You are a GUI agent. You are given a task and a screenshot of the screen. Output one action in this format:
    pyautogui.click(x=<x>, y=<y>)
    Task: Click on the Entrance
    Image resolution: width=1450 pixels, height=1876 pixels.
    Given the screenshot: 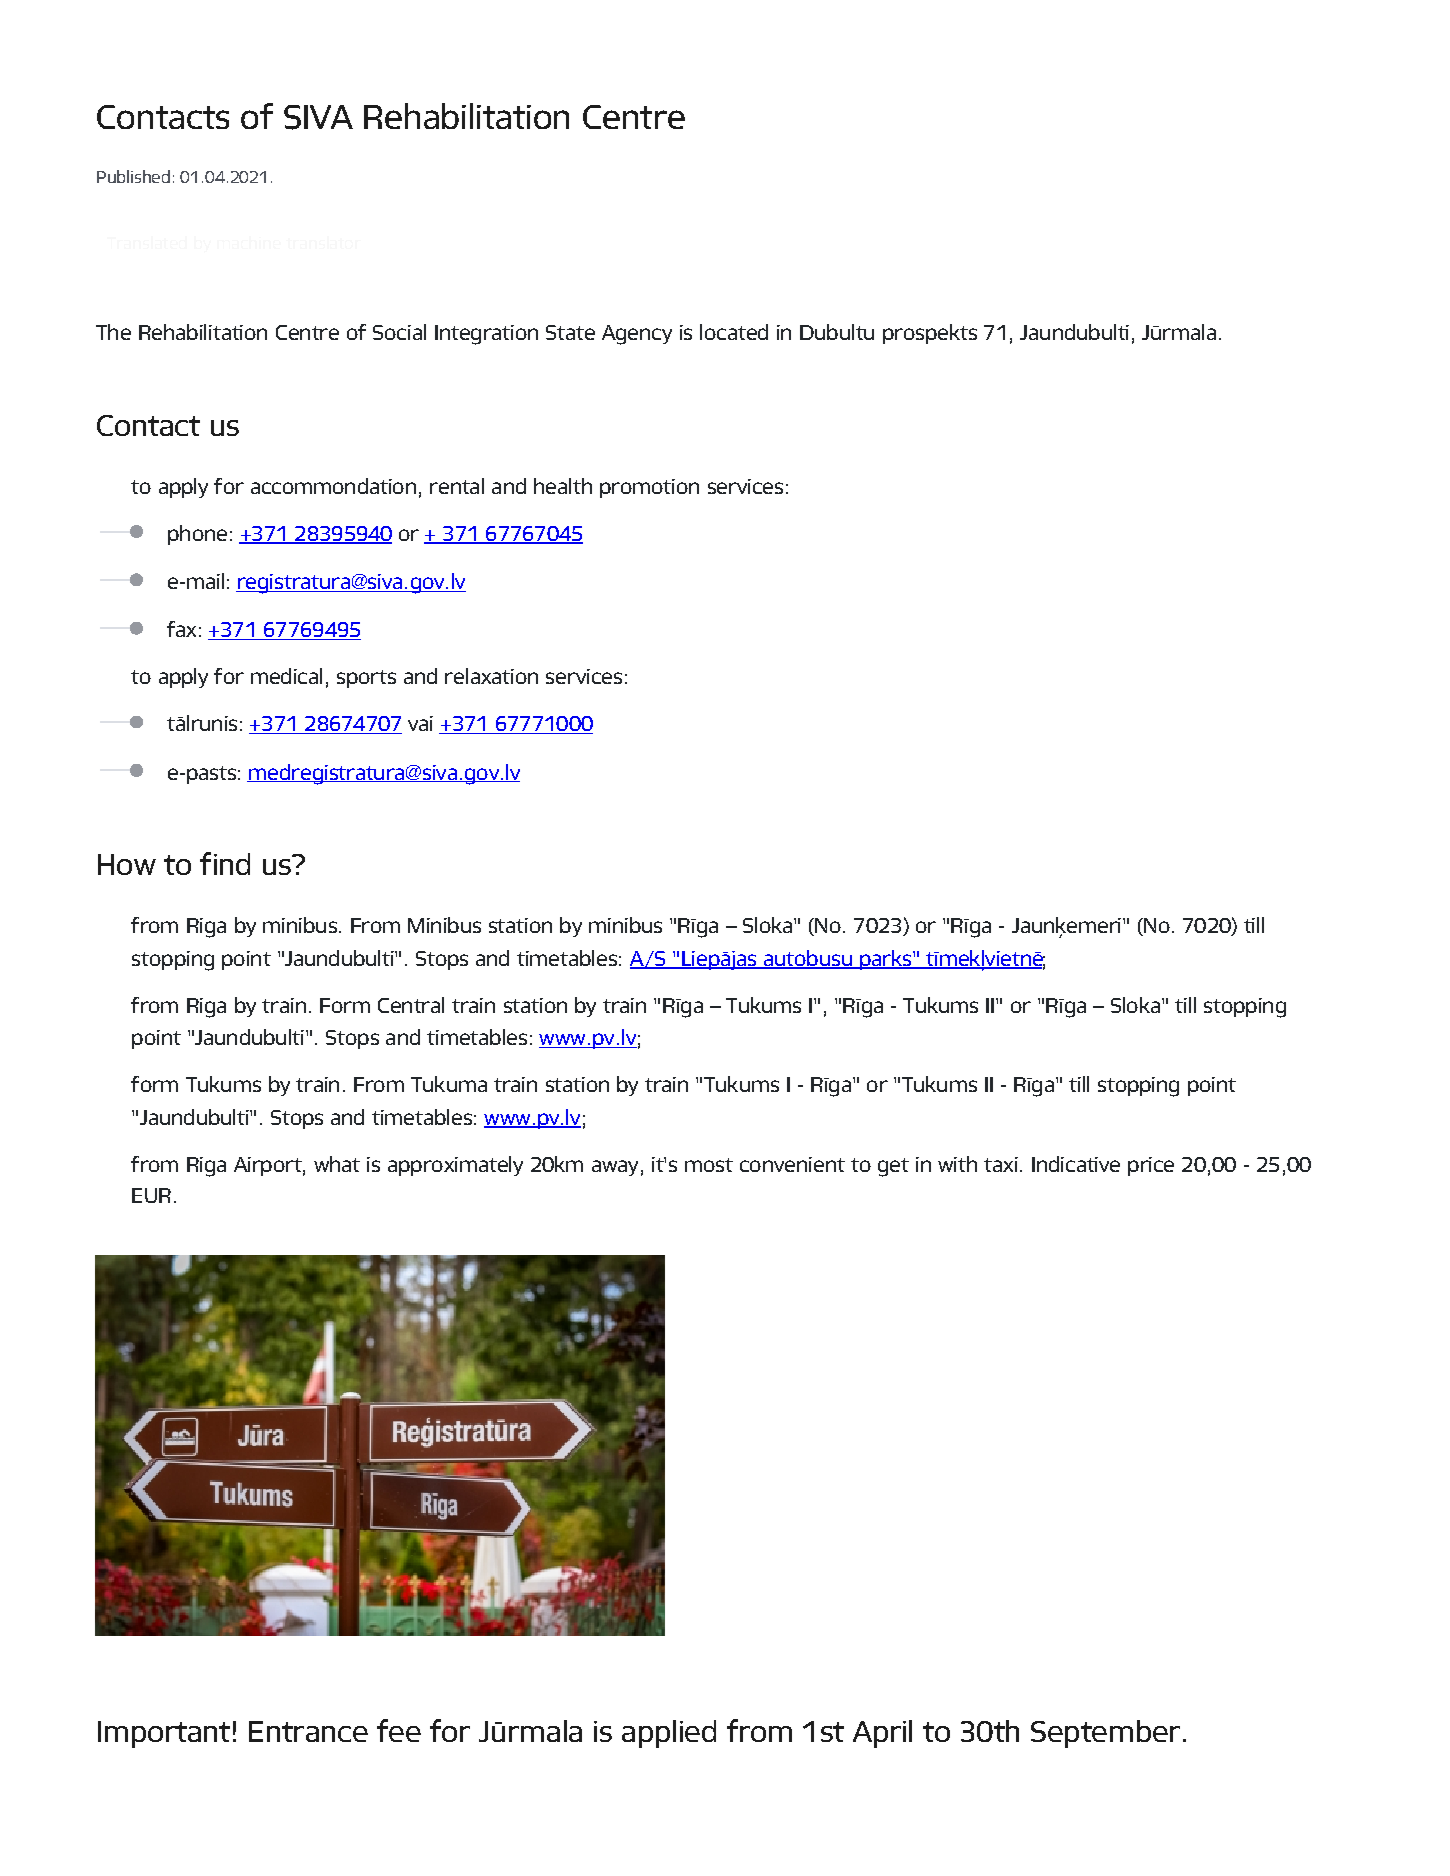 What is the action you would take?
    pyautogui.click(x=308, y=1731)
